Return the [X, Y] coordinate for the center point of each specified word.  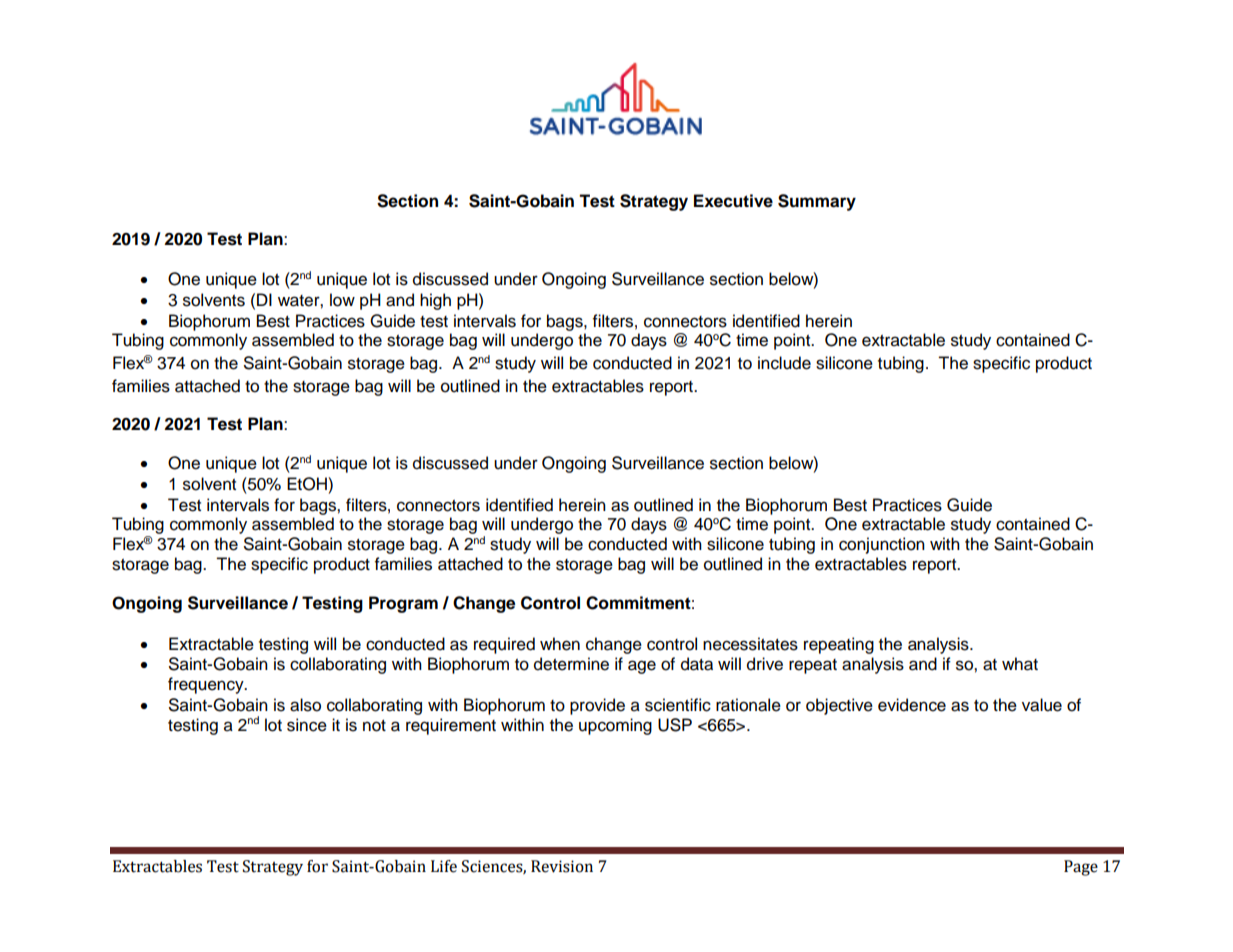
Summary [817, 202]
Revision [562, 866]
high [435, 301]
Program [403, 604]
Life [444, 866]
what [1020, 664]
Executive [733, 201]
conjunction [882, 545]
